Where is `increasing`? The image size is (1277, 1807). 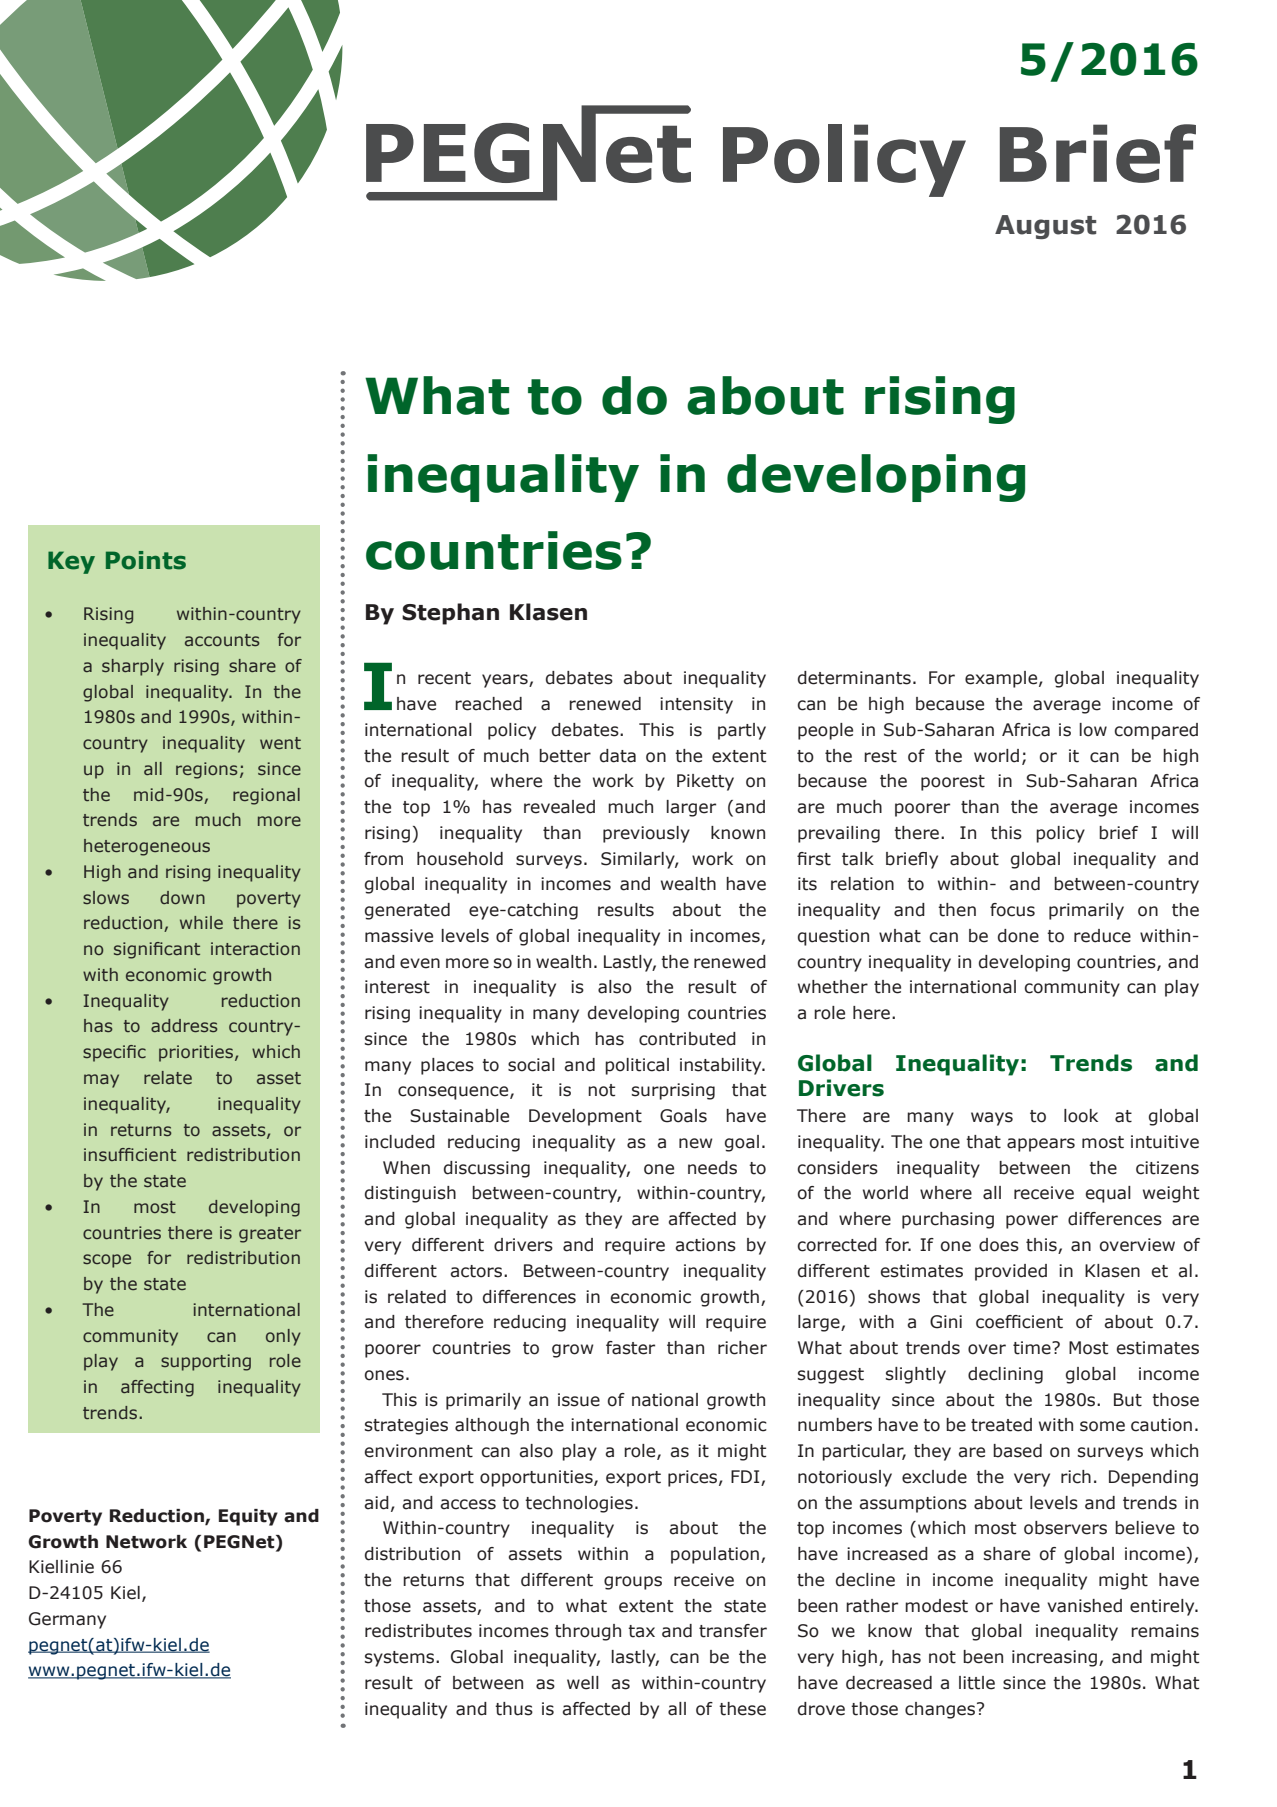 increasing is located at coordinates (1056, 1658).
